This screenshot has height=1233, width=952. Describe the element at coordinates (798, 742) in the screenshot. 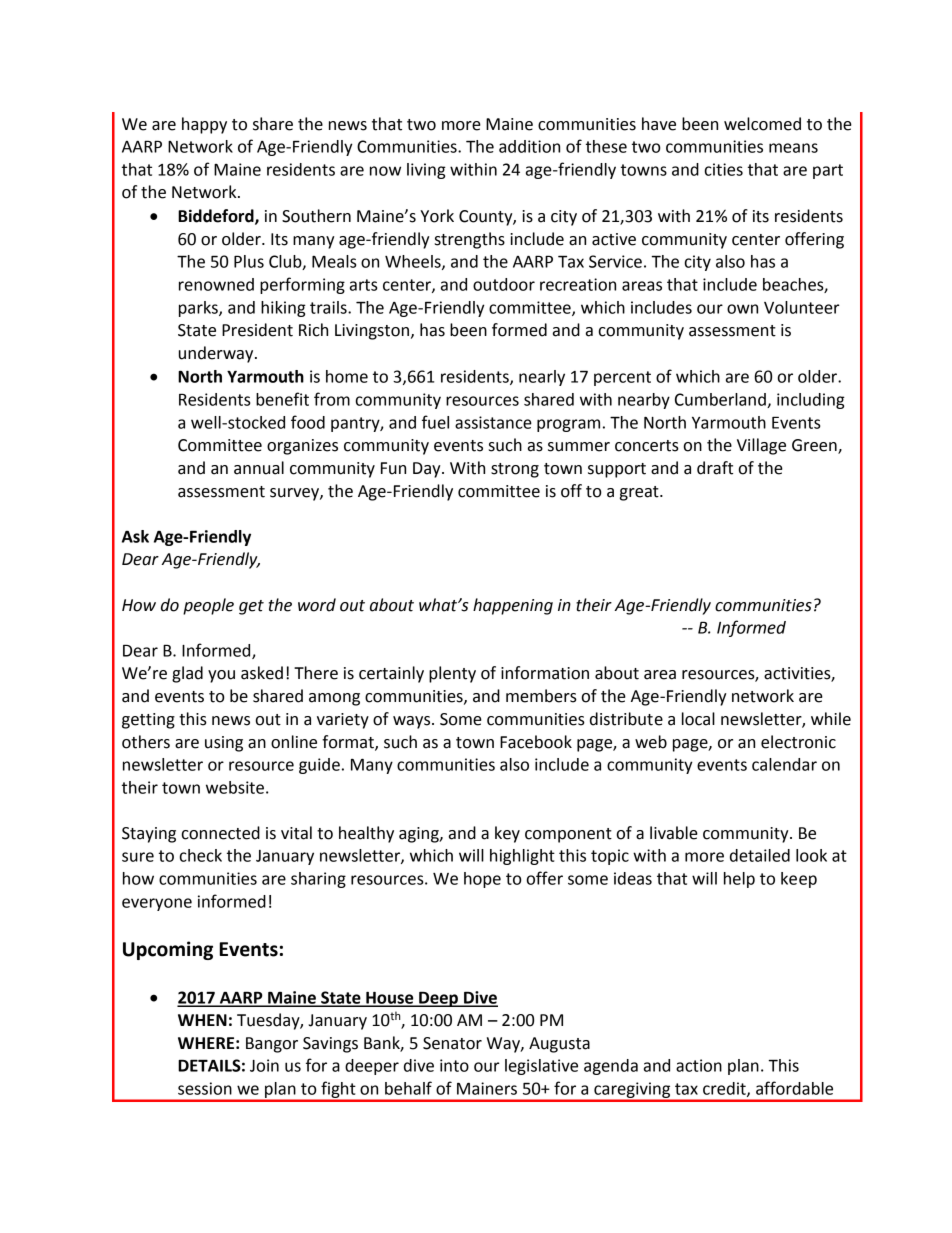

I see `electronic` at that location.
